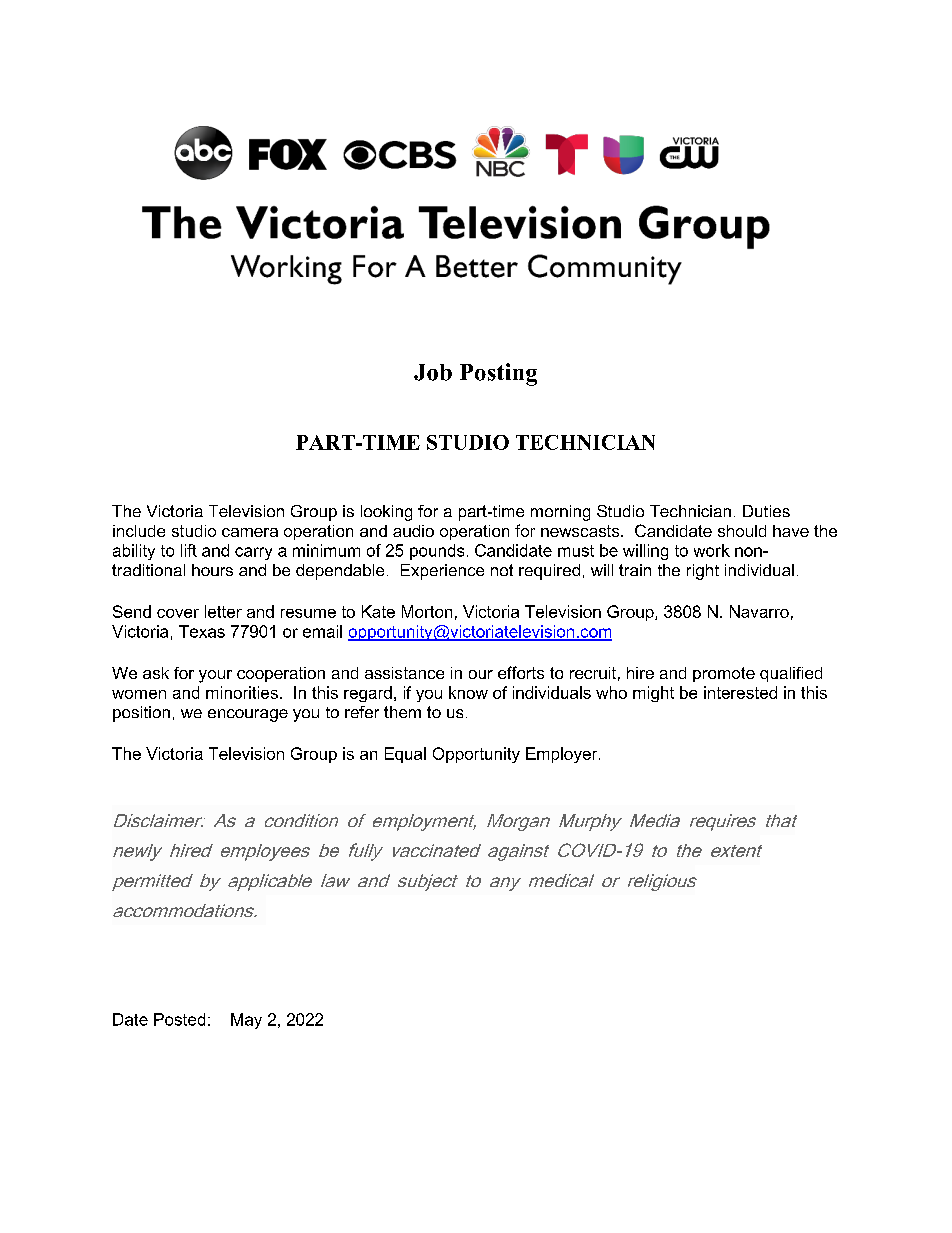 The height and width of the screenshot is (1233, 952). Describe the element at coordinates (242, 692) in the screenshot. I see `minorities` at that location.
